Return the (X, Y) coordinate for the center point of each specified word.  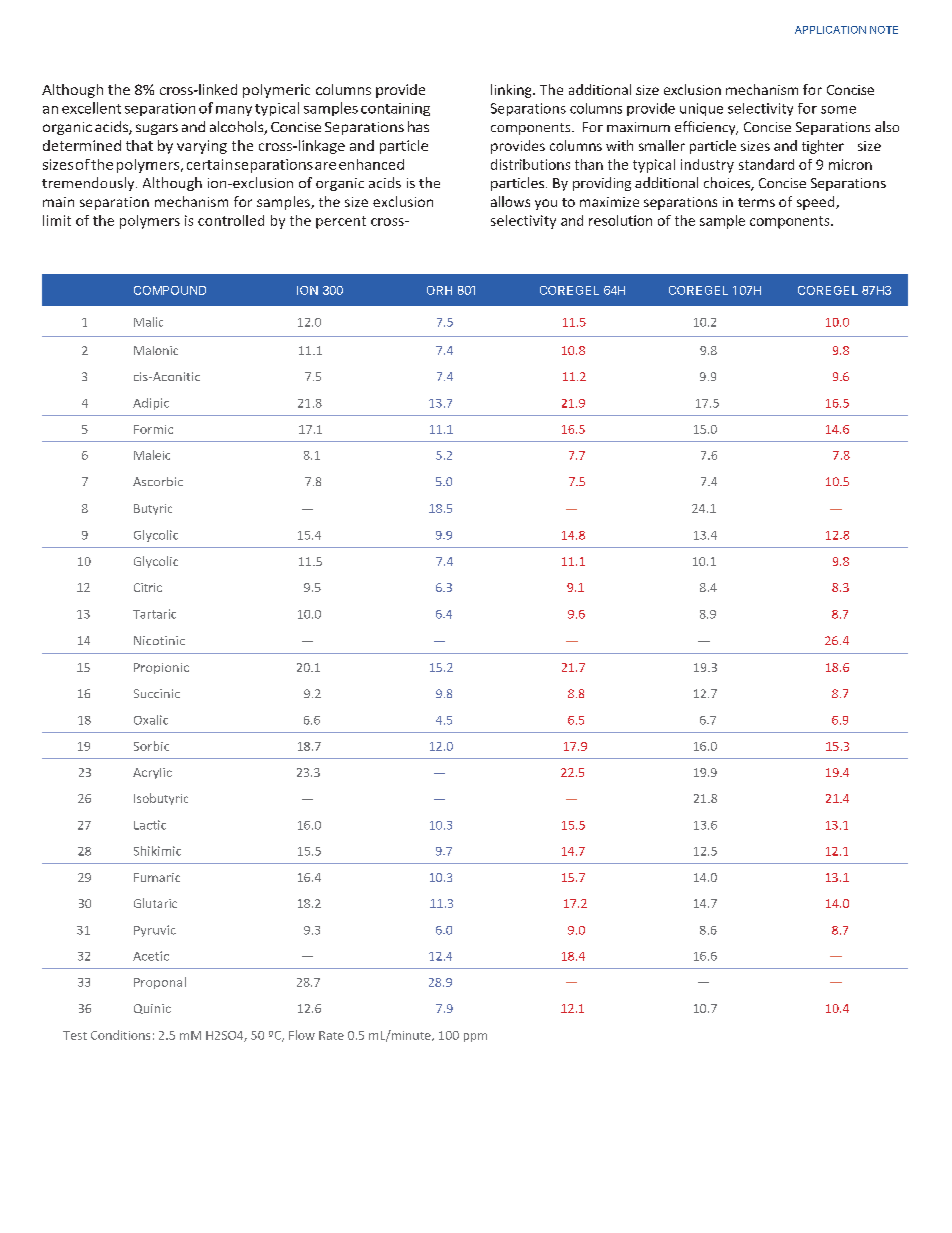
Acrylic (152, 773)
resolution (620, 220)
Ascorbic (158, 481)
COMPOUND (170, 290)
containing (395, 109)
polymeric (276, 91)
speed (817, 203)
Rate (331, 1035)
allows (510, 201)
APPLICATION (830, 30)
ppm (475, 1037)
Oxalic (151, 720)
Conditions (120, 1035)
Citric (148, 587)
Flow (302, 1035)
